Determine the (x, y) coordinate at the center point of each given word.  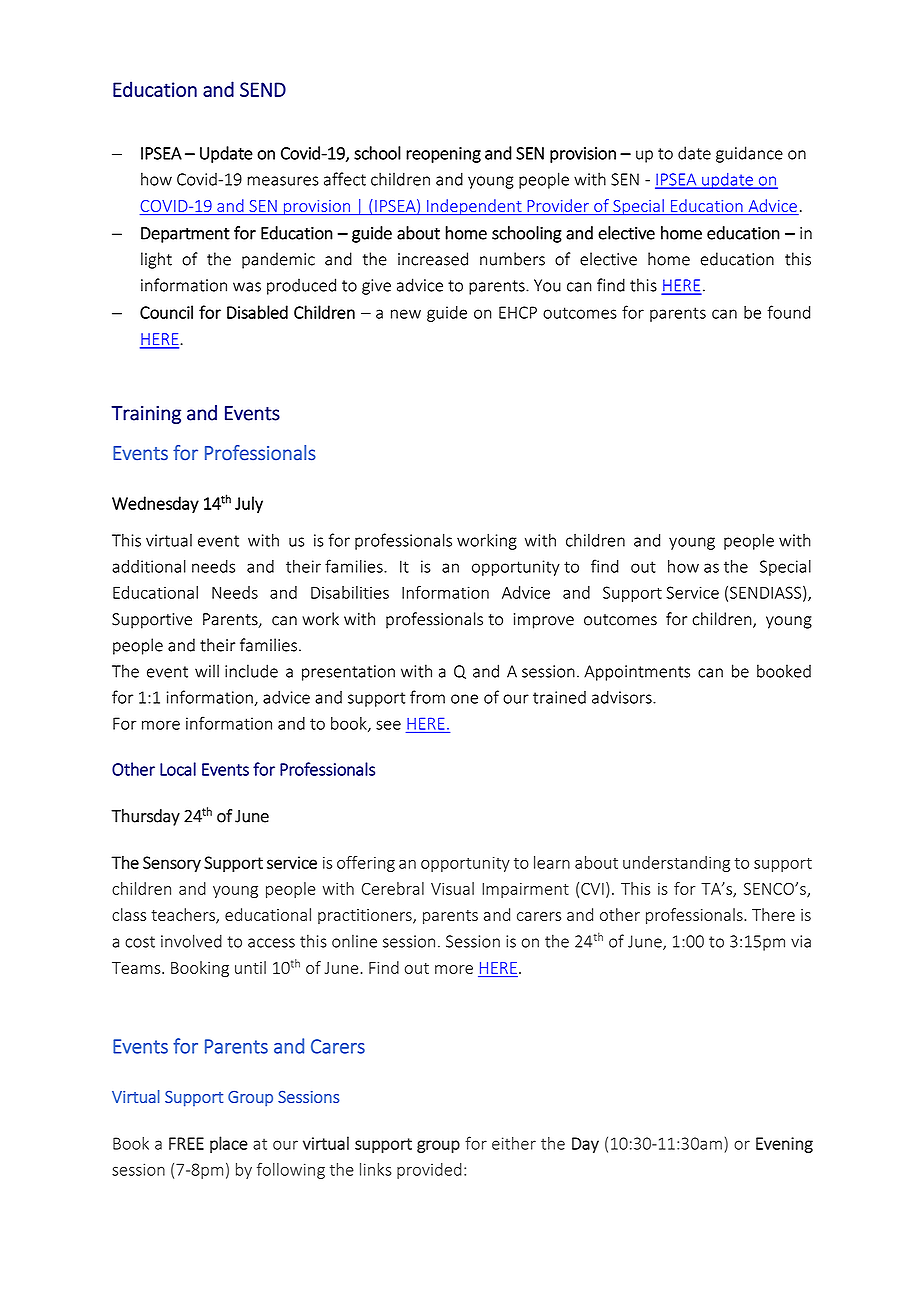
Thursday (145, 817)
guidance (749, 154)
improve (544, 621)
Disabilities (350, 592)
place (229, 1144)
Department (185, 235)
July (249, 504)
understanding (676, 864)
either (514, 1143)
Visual (452, 888)
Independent (474, 207)
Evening (784, 1145)
